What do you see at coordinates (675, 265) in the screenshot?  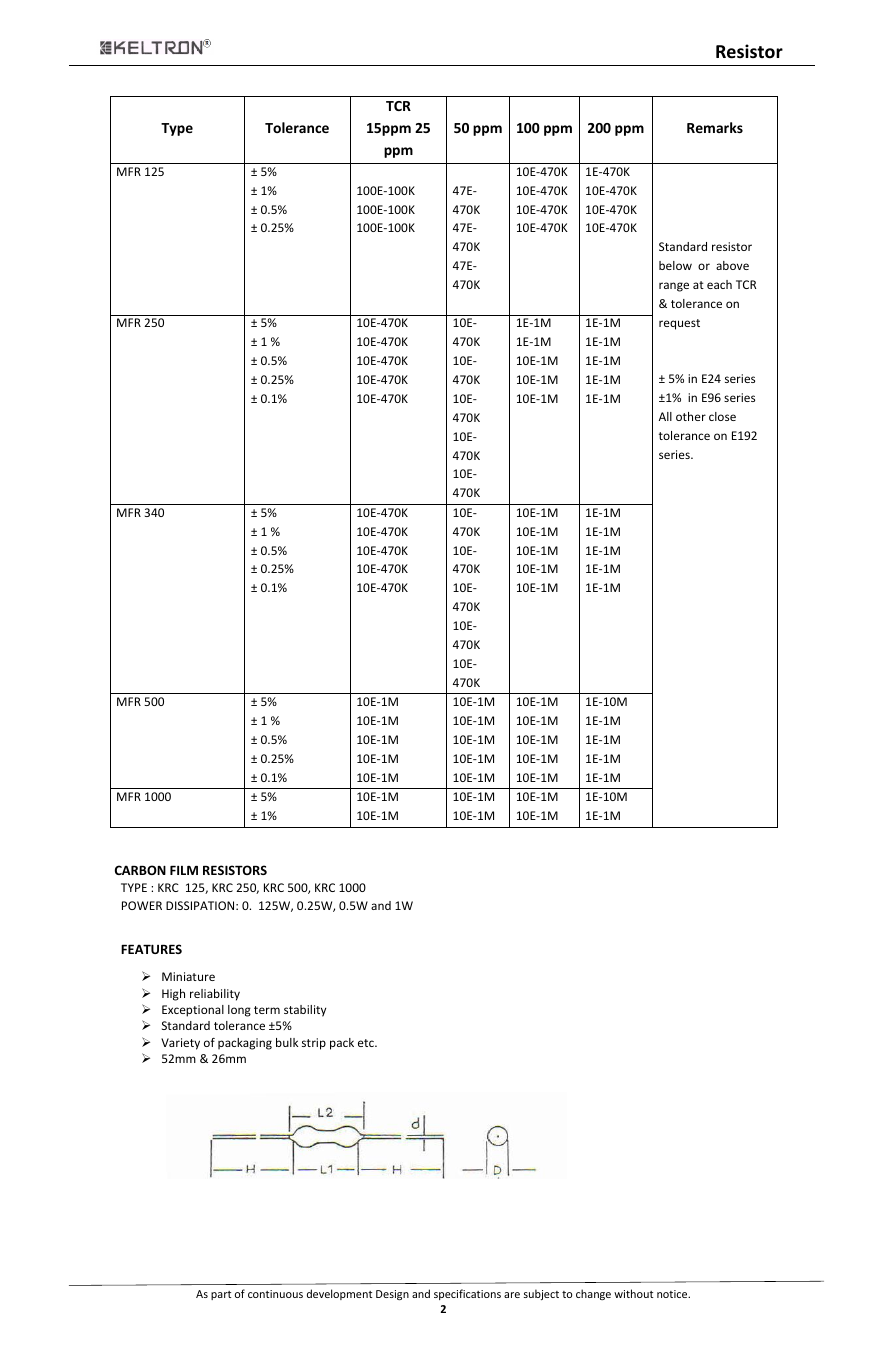 I see `below` at bounding box center [675, 265].
